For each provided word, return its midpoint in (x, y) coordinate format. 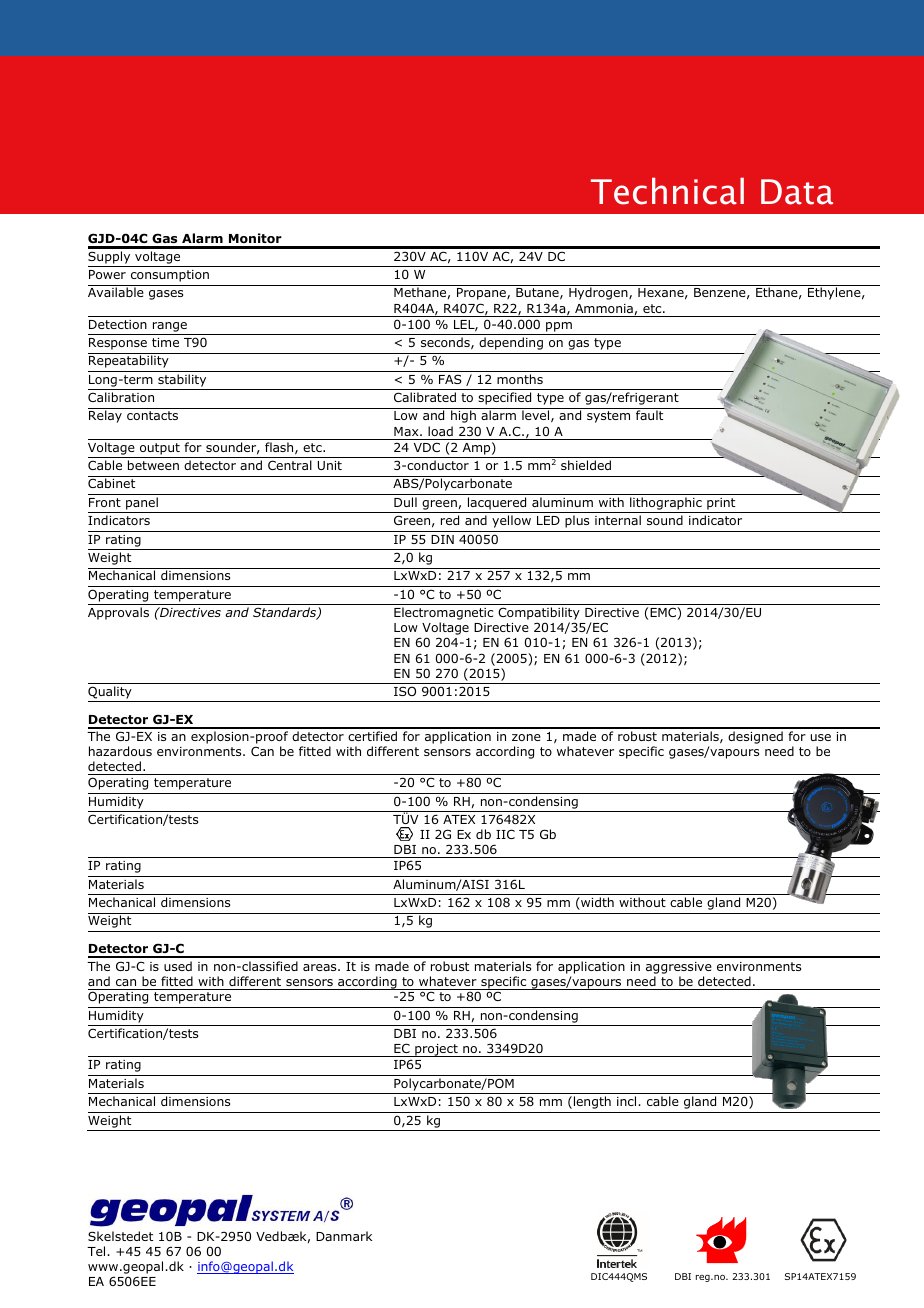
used (178, 966)
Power (107, 274)
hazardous (120, 751)
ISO (405, 691)
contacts (152, 415)
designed (755, 737)
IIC (505, 834)
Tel (97, 1251)
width (596, 903)
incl (628, 1101)
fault (649, 415)
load (440, 431)
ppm (559, 327)
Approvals (118, 613)
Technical (667, 191)
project (436, 1050)
